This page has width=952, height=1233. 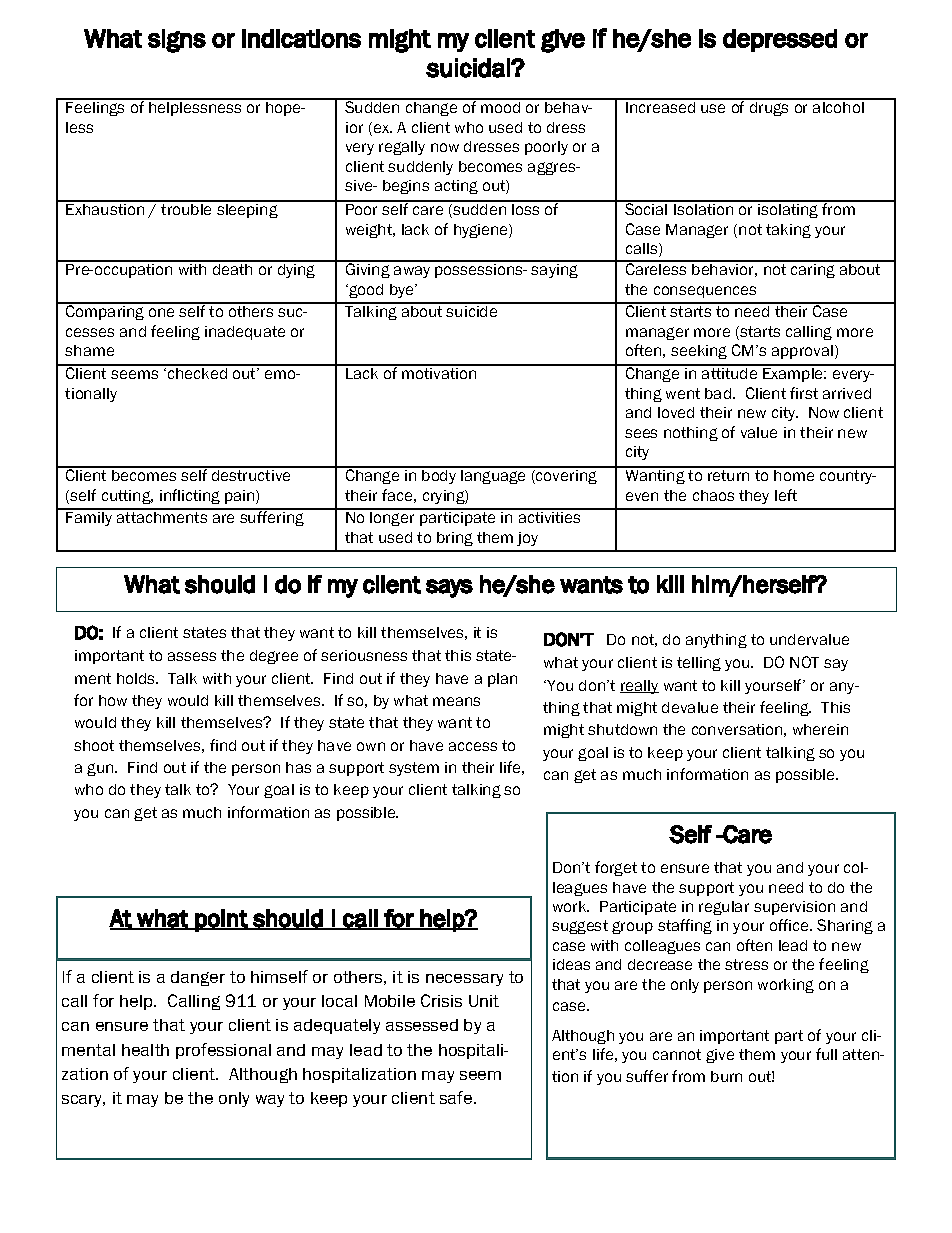 I want to click on safe, so click(x=457, y=1097).
